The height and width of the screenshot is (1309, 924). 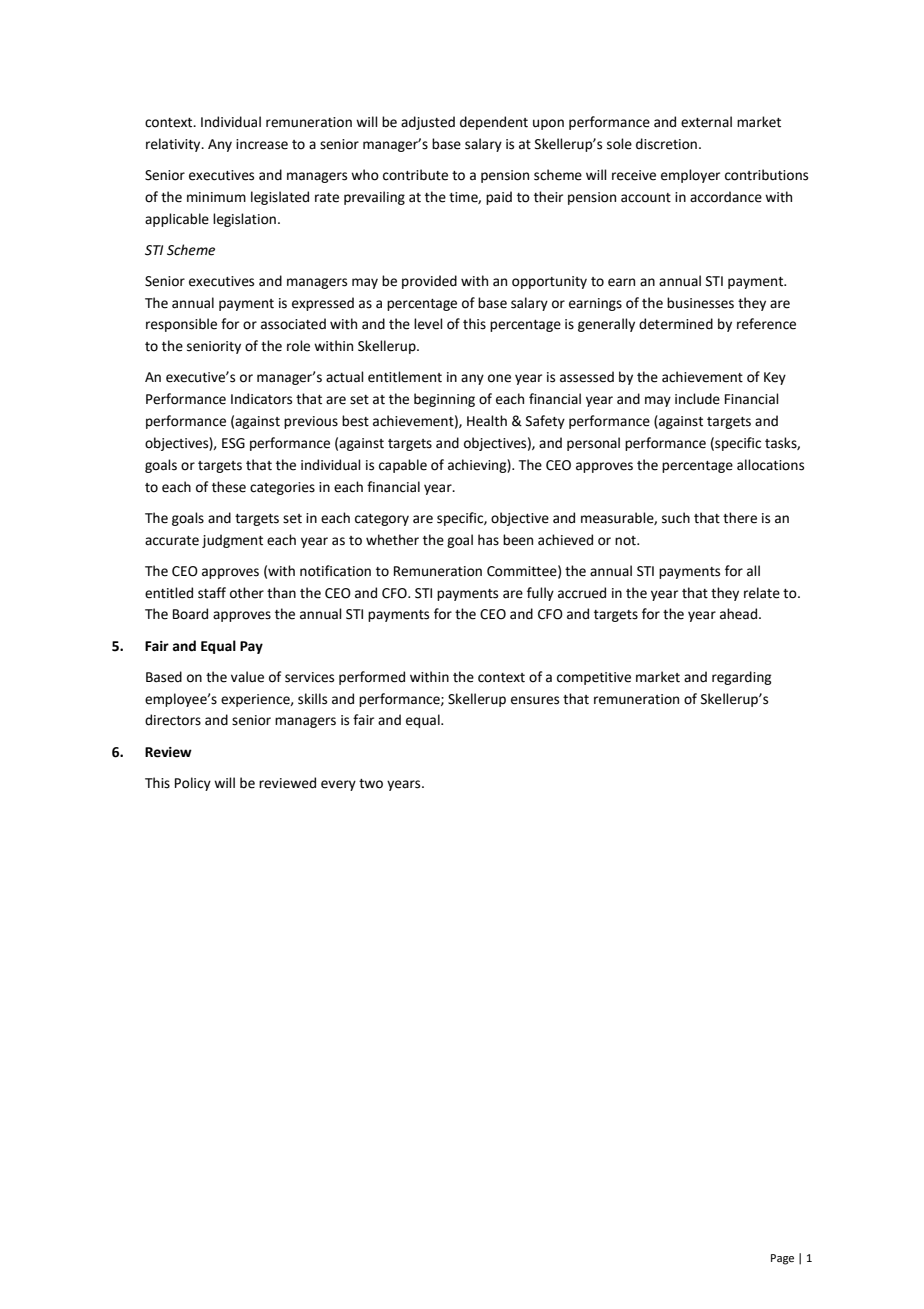 I want to click on two, so click(x=371, y=784).
